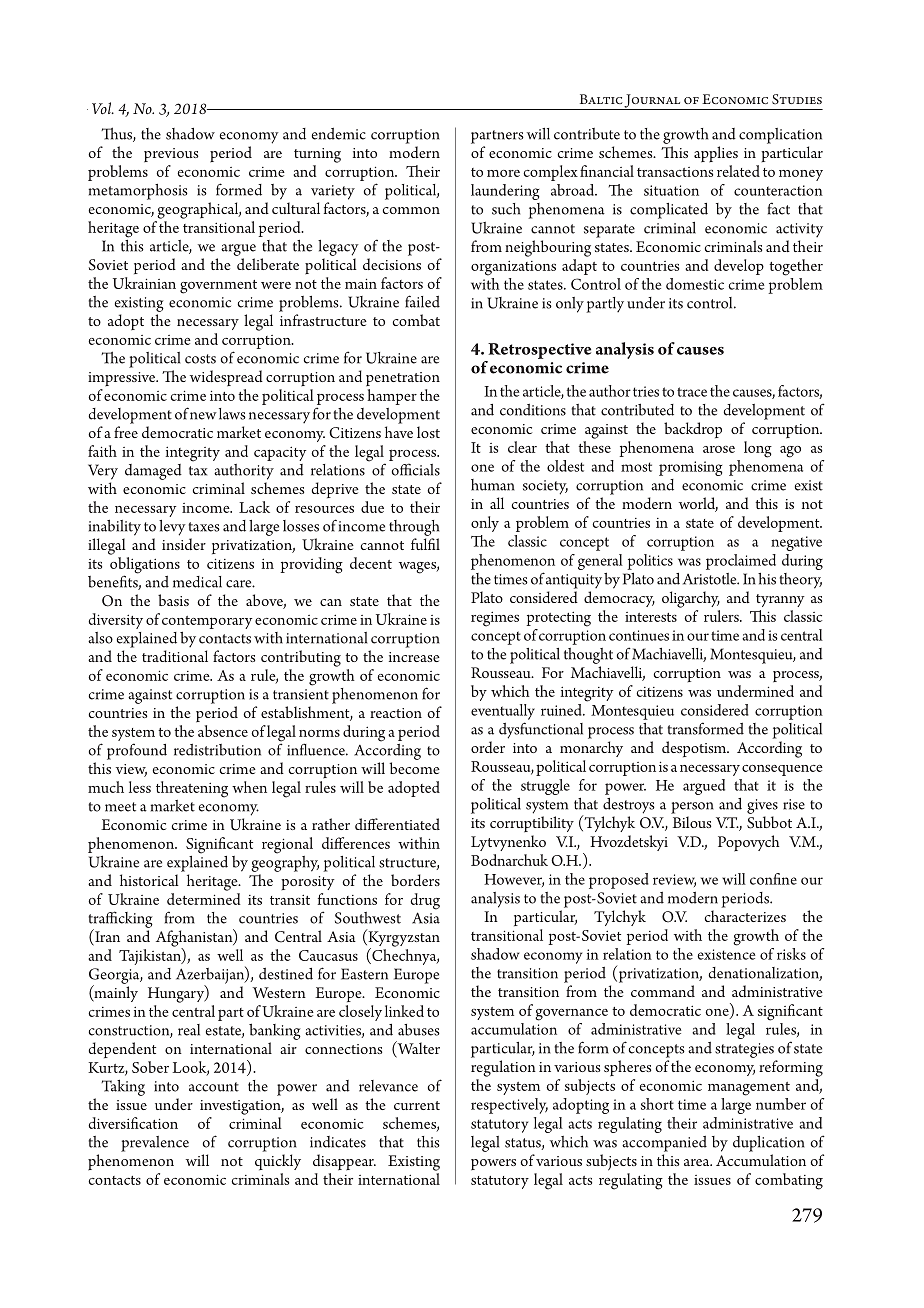  What do you see at coordinates (192, 789) in the screenshot?
I see `threatening` at bounding box center [192, 789].
